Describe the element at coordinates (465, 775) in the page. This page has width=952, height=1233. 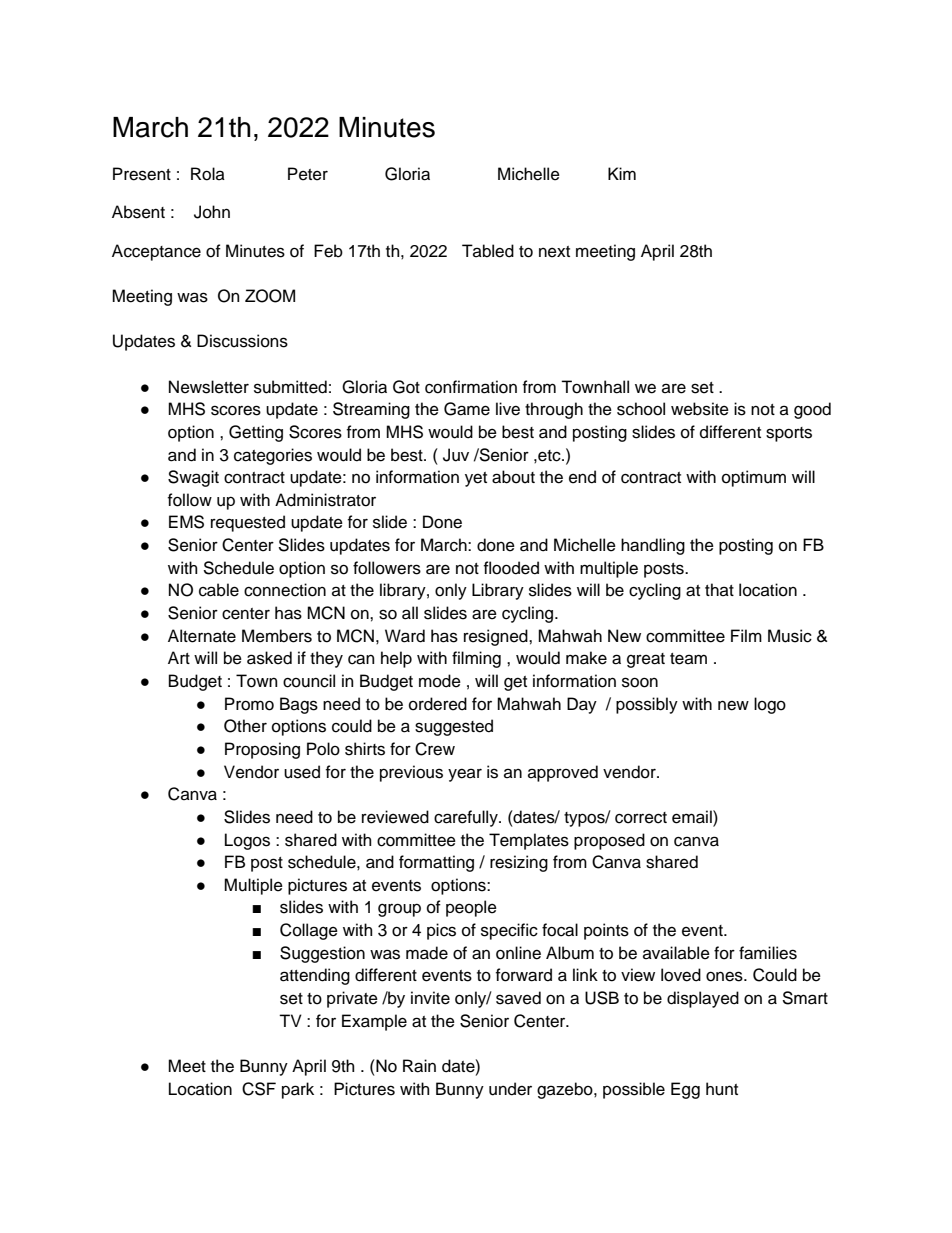
I see `year` at that location.
